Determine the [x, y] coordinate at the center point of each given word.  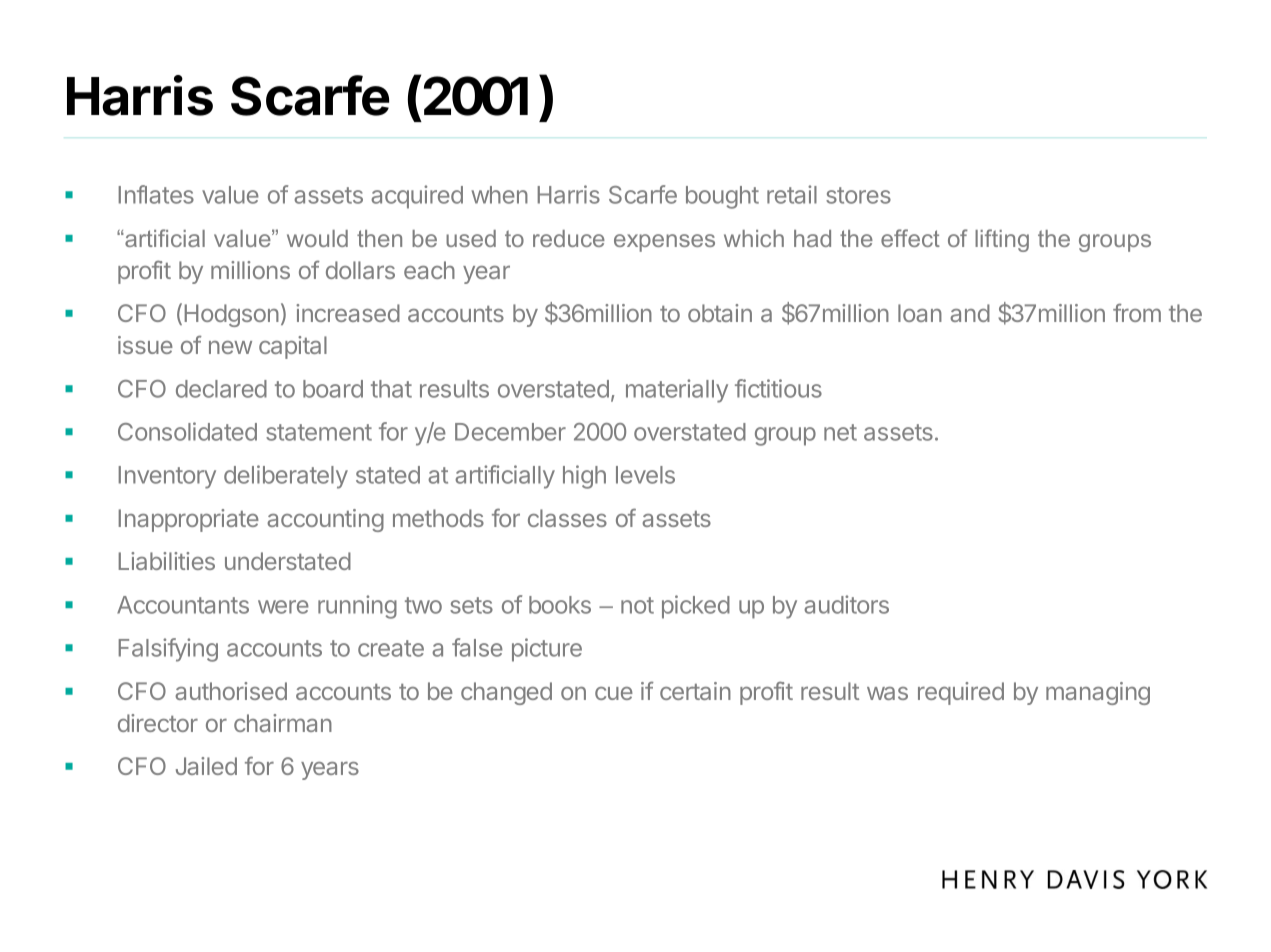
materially [677, 391]
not [637, 605]
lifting [1002, 240]
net [840, 432]
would [317, 238]
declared [221, 389]
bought [722, 197]
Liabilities [167, 561]
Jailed [206, 766]
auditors [846, 604]
